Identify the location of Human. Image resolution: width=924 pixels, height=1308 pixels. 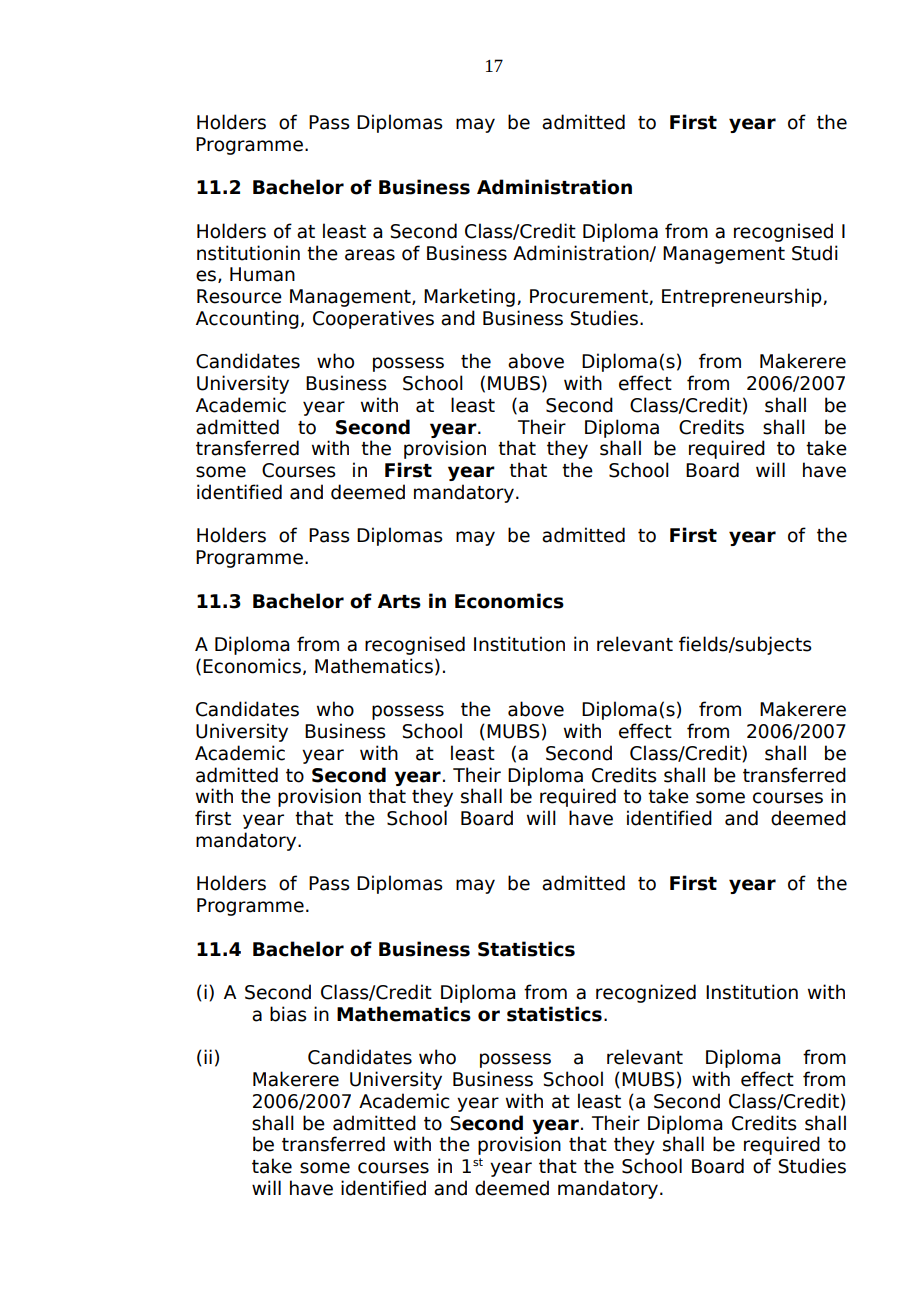
(262, 274).
